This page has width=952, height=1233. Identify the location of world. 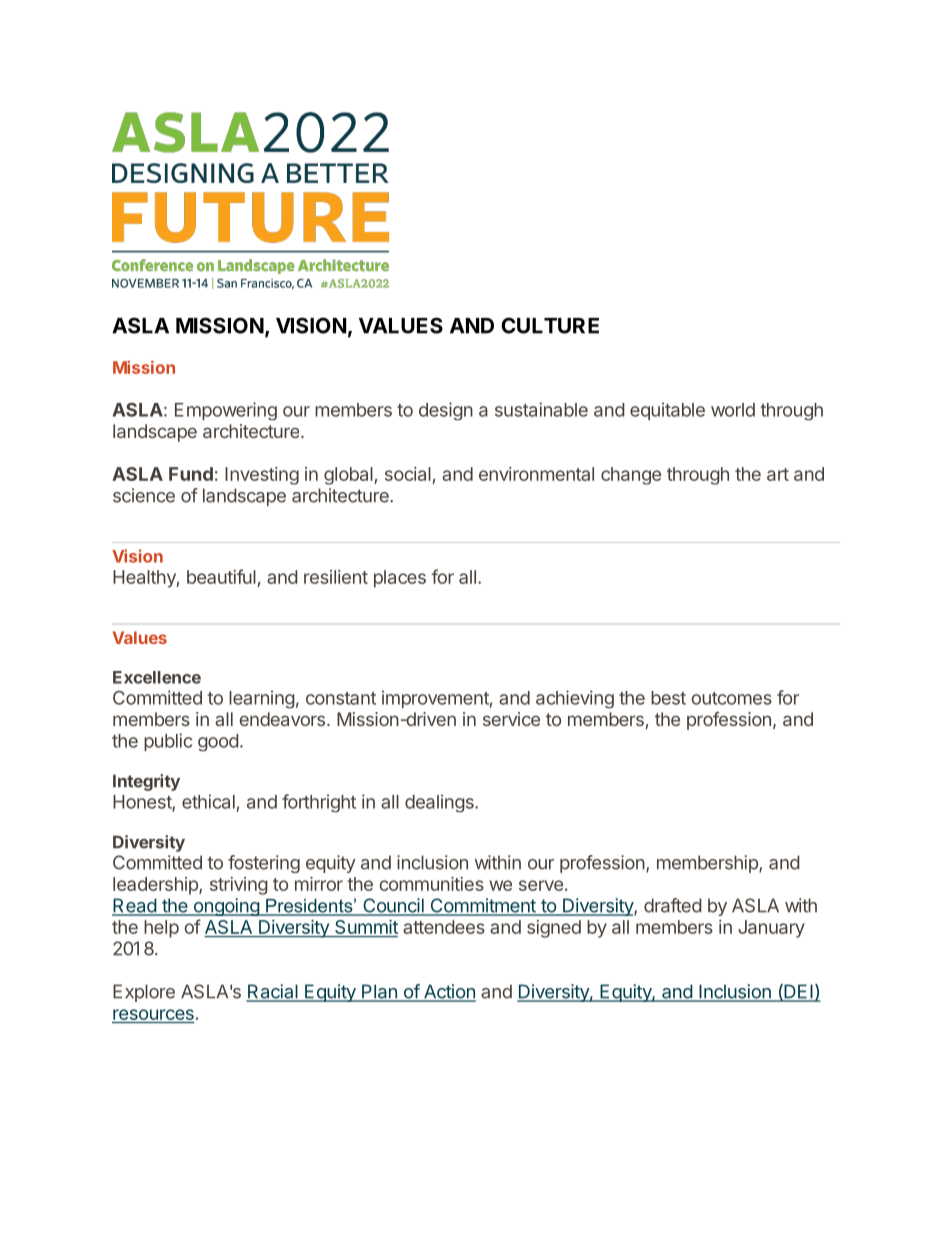
(733, 410).
